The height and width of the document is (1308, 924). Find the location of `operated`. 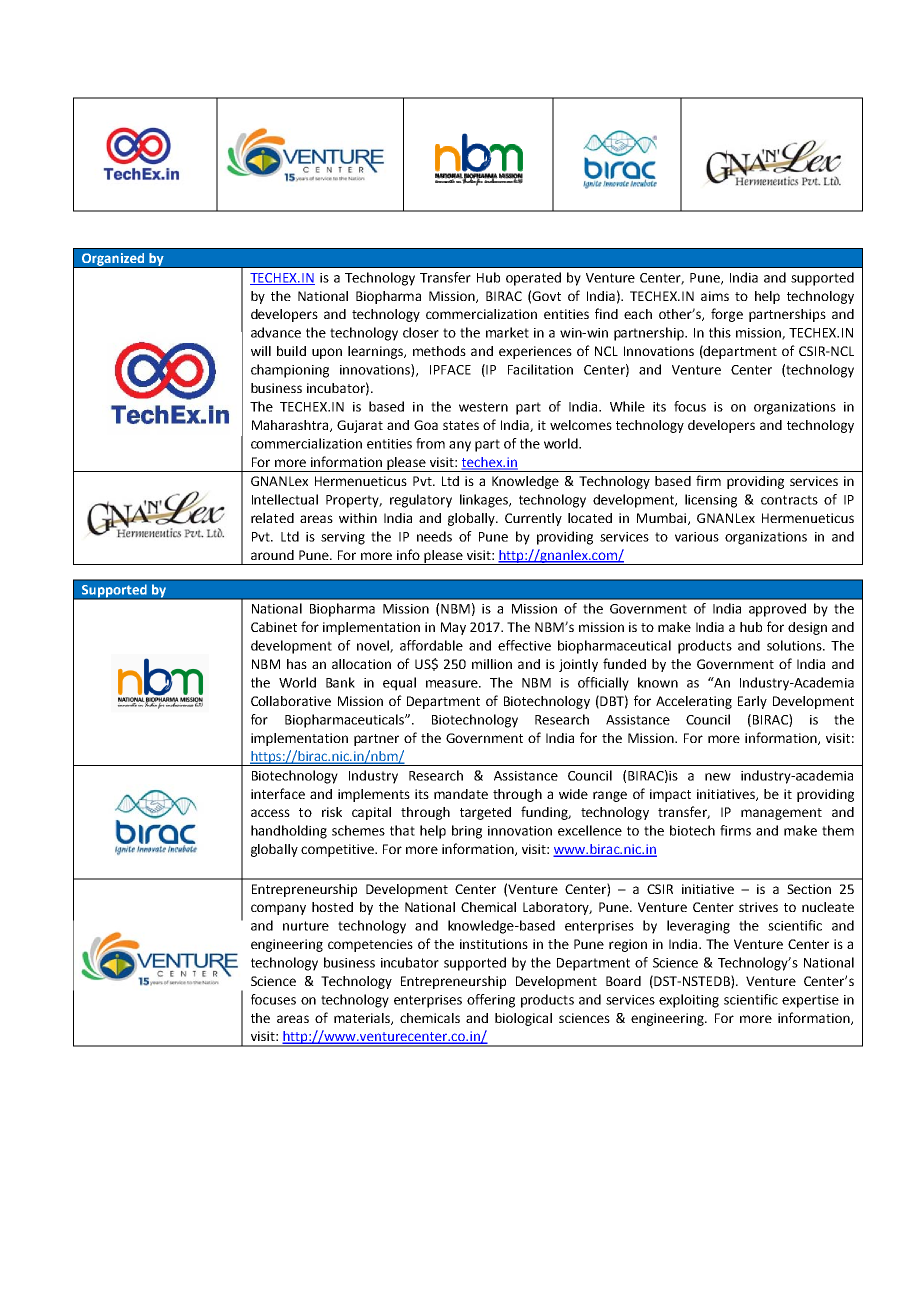

operated is located at coordinates (533, 279).
